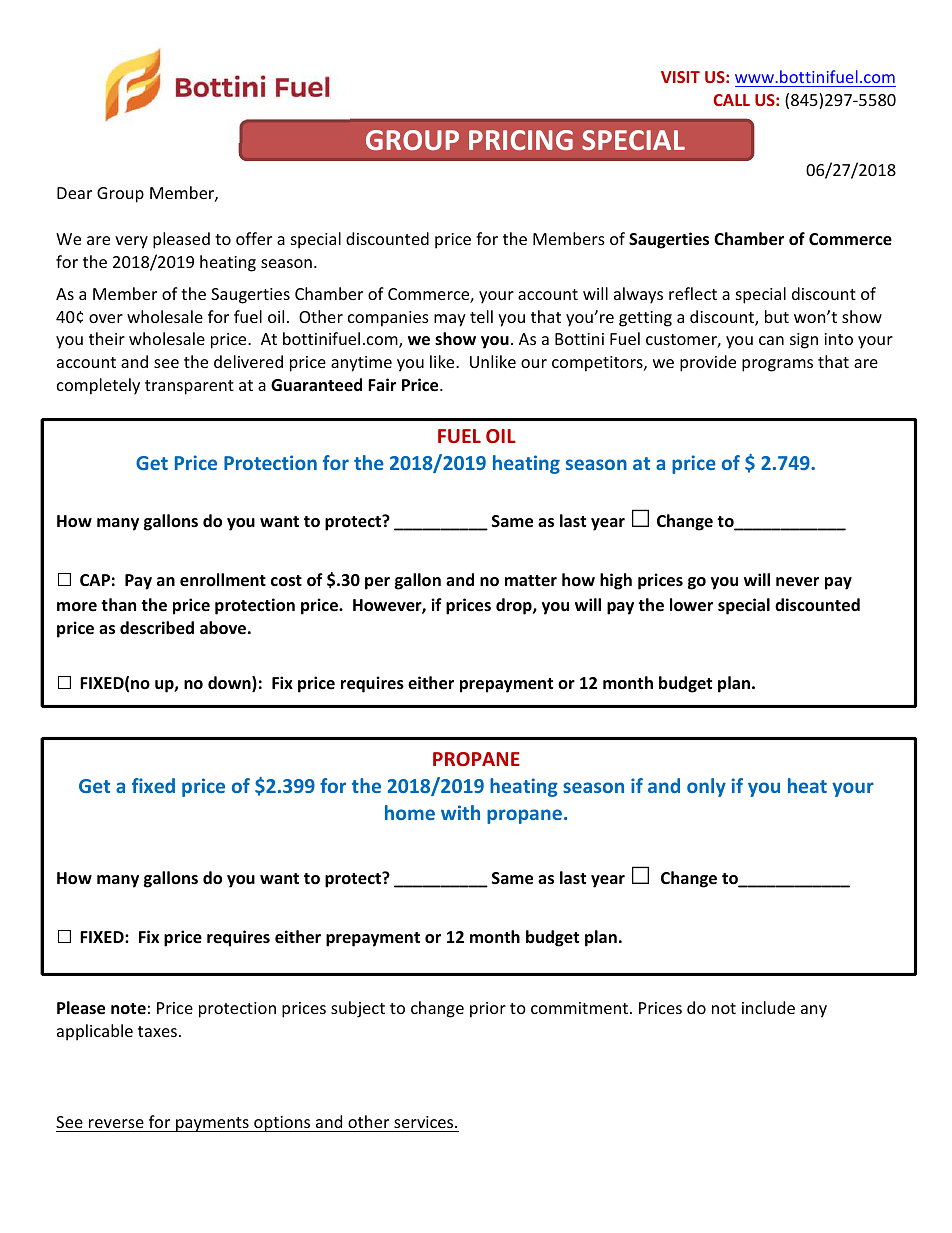  I want to click on Fair, so click(382, 384).
